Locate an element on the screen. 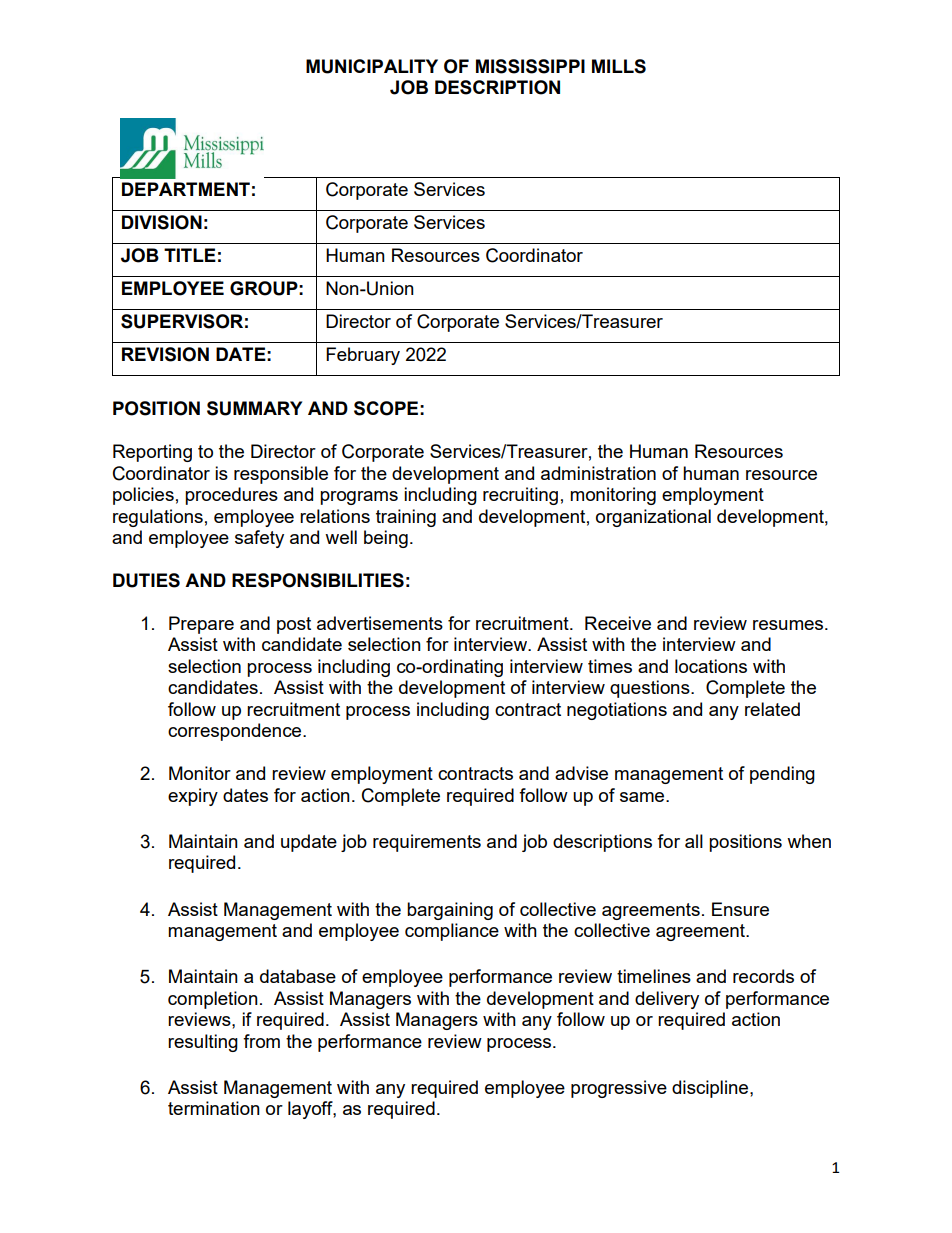  correspondence is located at coordinates (236, 732).
